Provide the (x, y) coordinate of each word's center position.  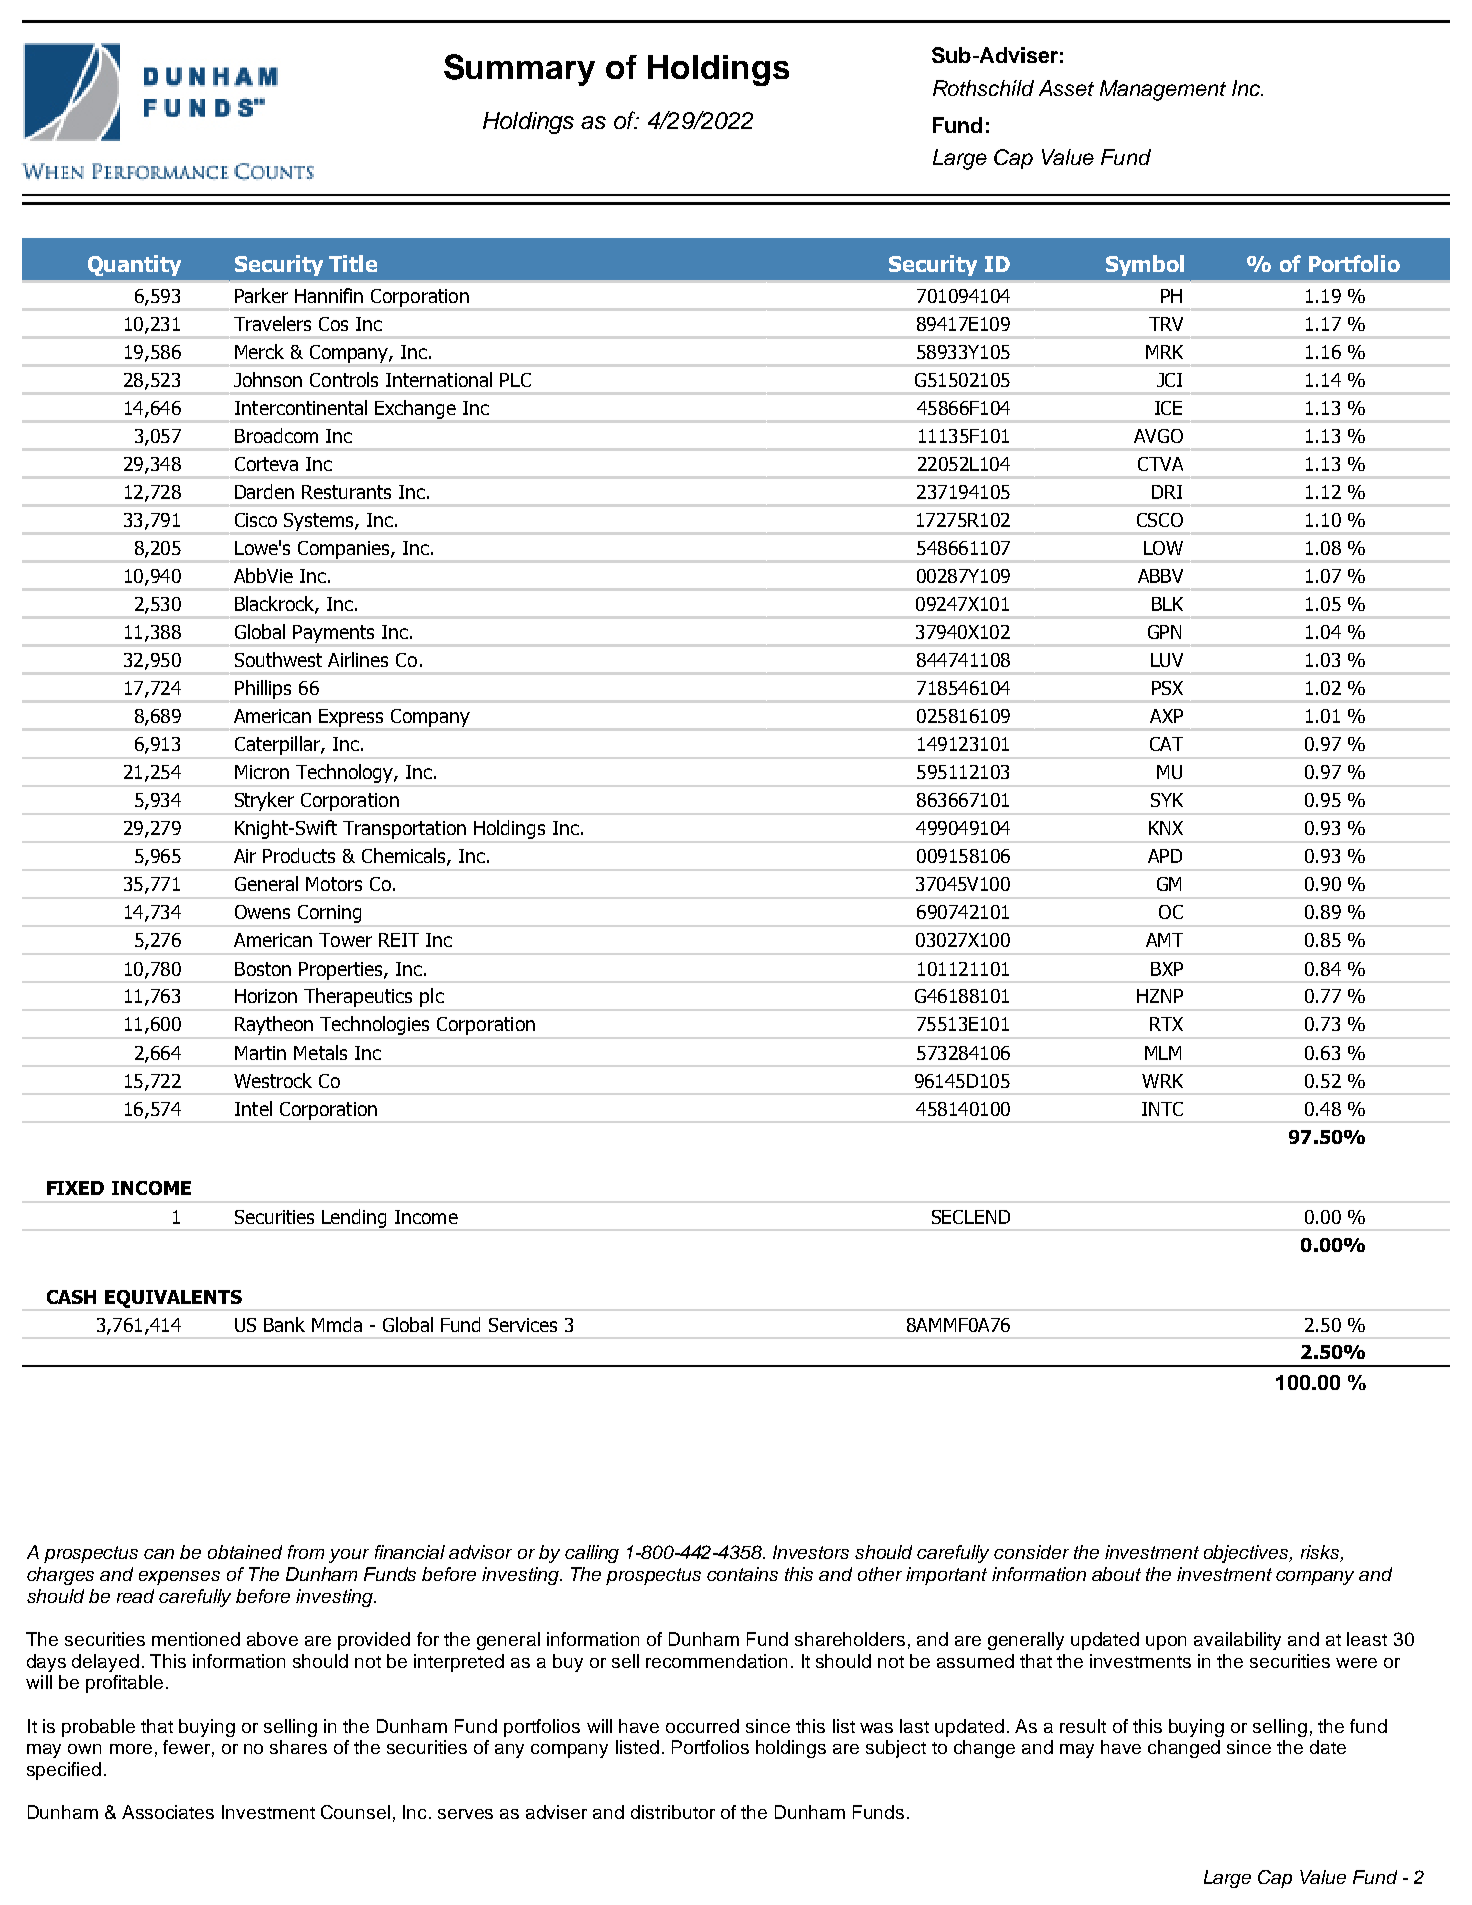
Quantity (134, 265)
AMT (1164, 940)
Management (1163, 90)
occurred (702, 1726)
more (131, 1749)
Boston (263, 969)
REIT (399, 940)
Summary (519, 70)
